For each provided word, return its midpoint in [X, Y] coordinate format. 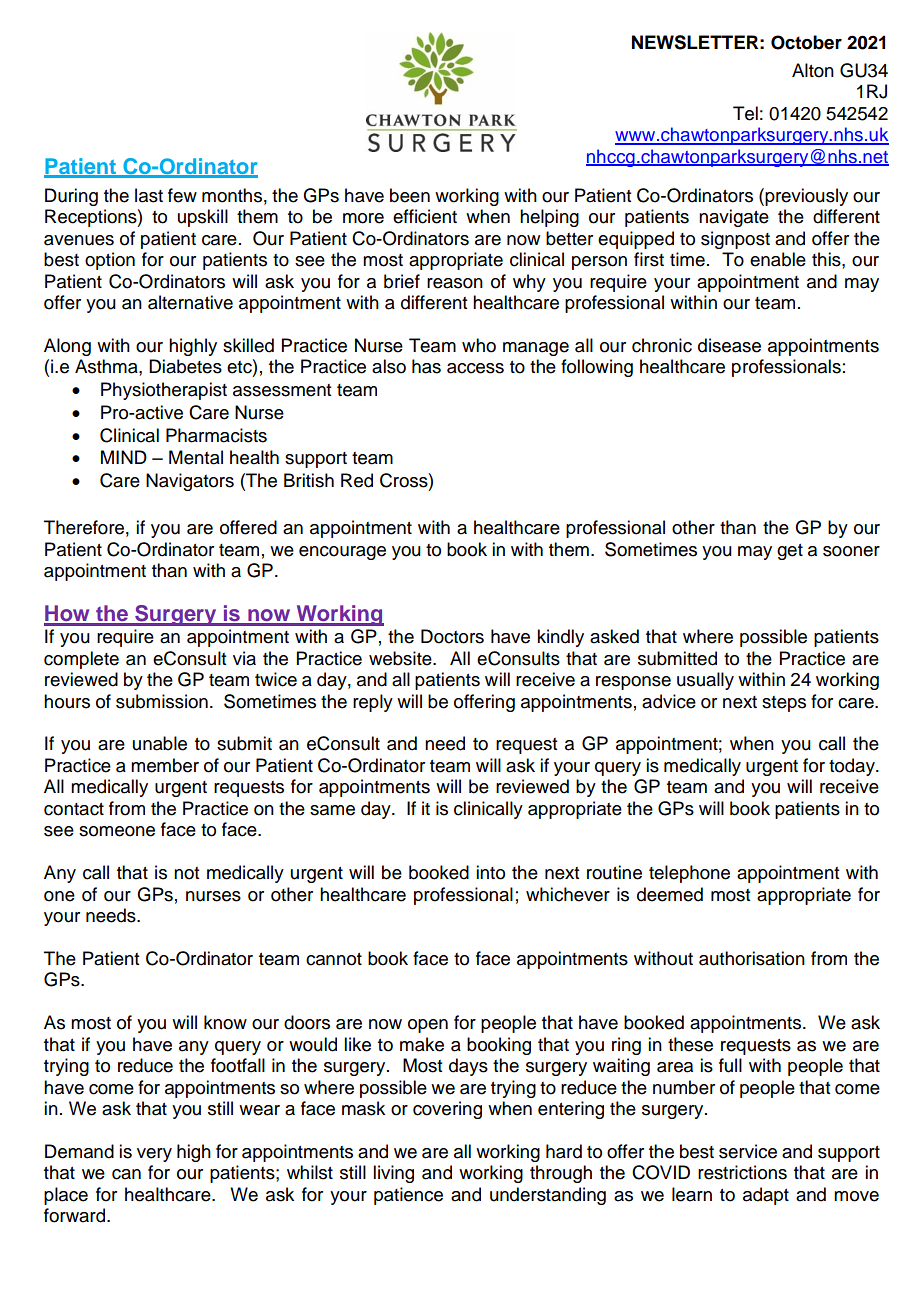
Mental [196, 457]
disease [729, 345]
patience [408, 1196]
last [149, 195]
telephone [689, 874]
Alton [813, 70]
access [475, 368]
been [410, 195]
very [154, 1155]
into [490, 872]
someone [117, 831]
